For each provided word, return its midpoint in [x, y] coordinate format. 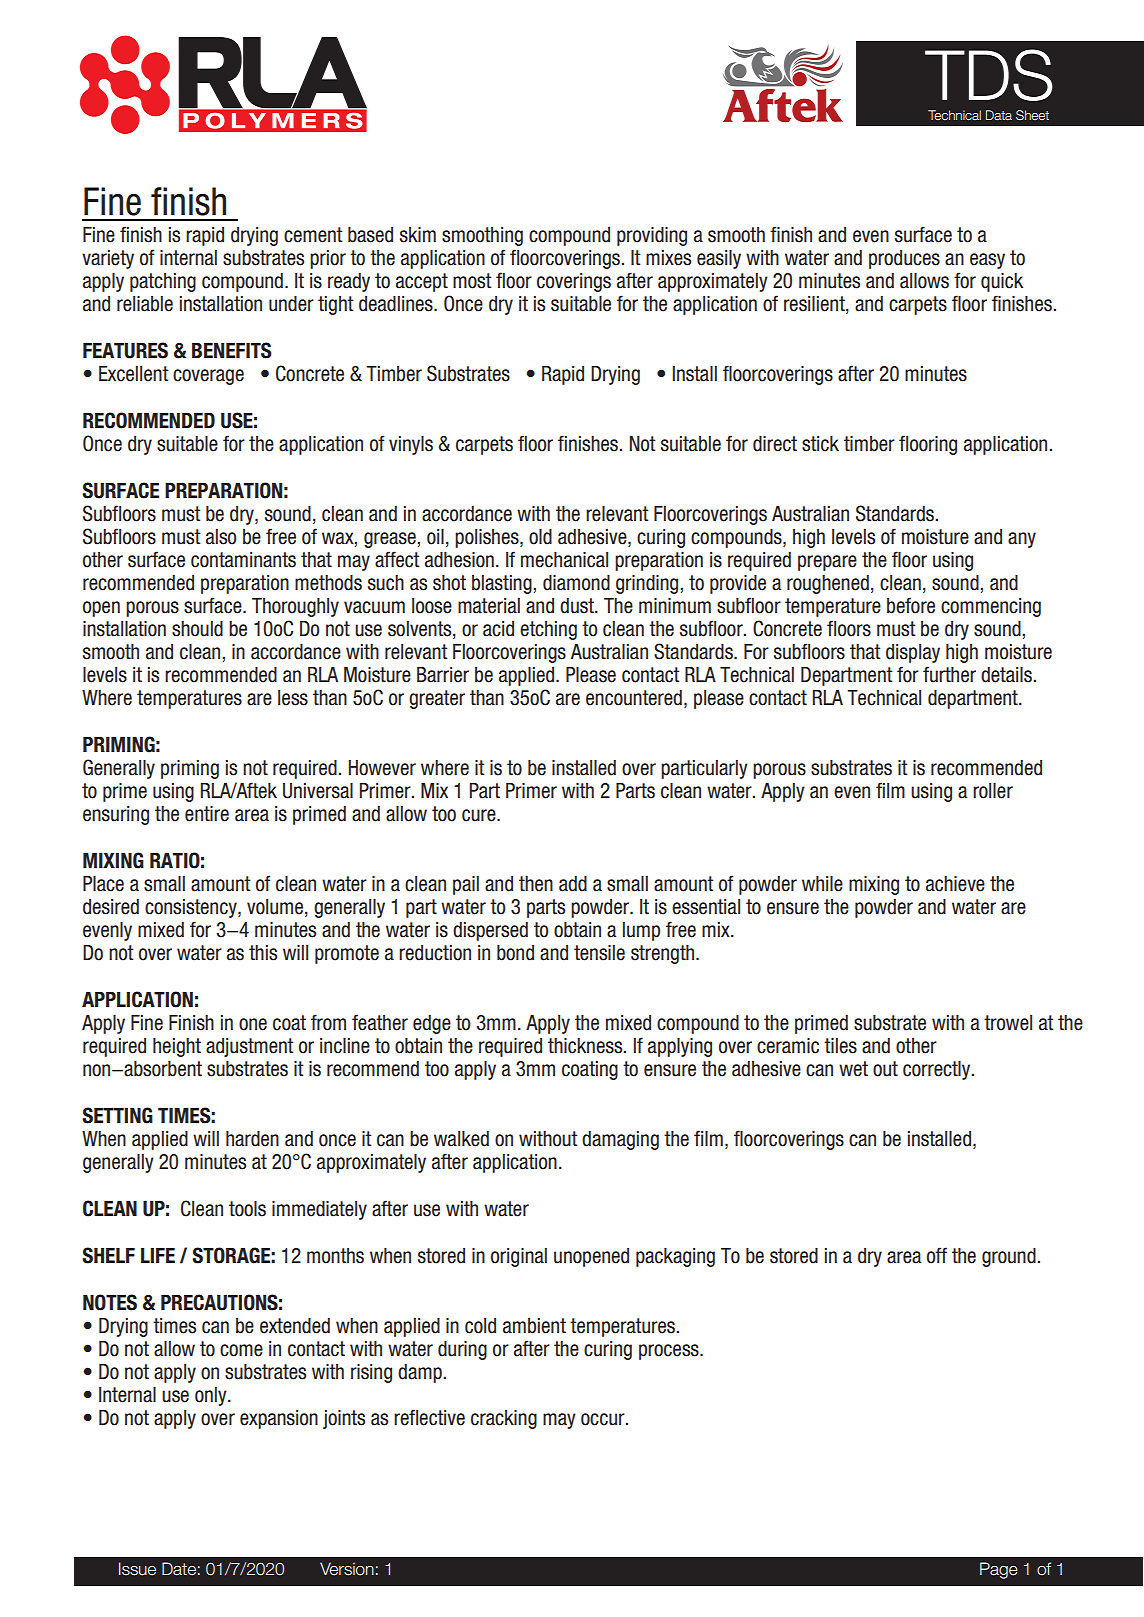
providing [652, 236]
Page [999, 1570]
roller [993, 791]
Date [179, 1569]
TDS [988, 75]
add [573, 884]
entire [207, 814]
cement [313, 235]
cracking [504, 1419]
